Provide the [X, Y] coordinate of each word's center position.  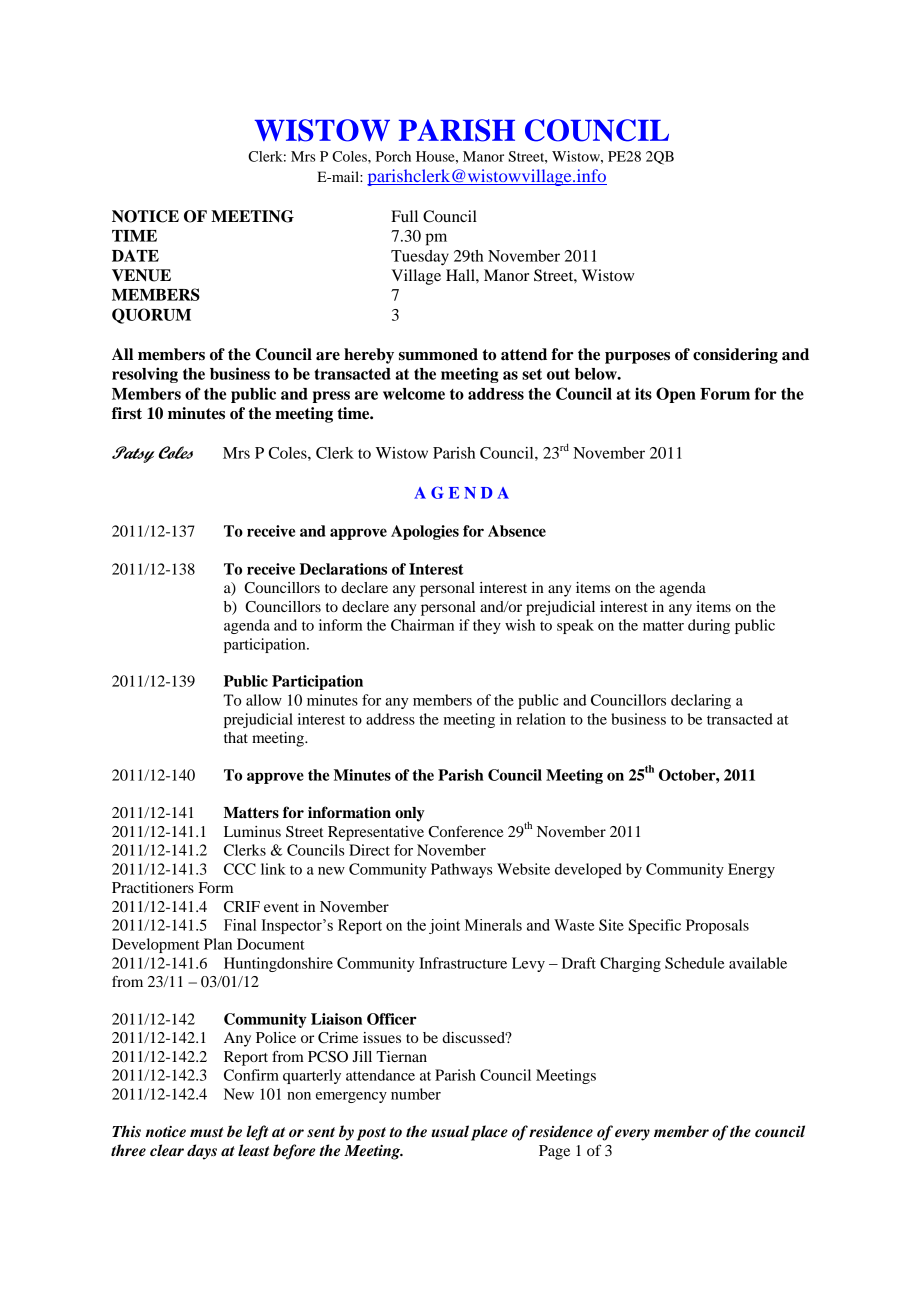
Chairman [422, 625]
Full [404, 216]
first [127, 413]
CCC [240, 869]
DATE [135, 256]
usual [450, 1131]
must [206, 1132]
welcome [414, 394]
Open [676, 395]
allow [264, 700]
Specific [655, 926]
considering [735, 356]
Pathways [462, 870]
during [709, 626]
